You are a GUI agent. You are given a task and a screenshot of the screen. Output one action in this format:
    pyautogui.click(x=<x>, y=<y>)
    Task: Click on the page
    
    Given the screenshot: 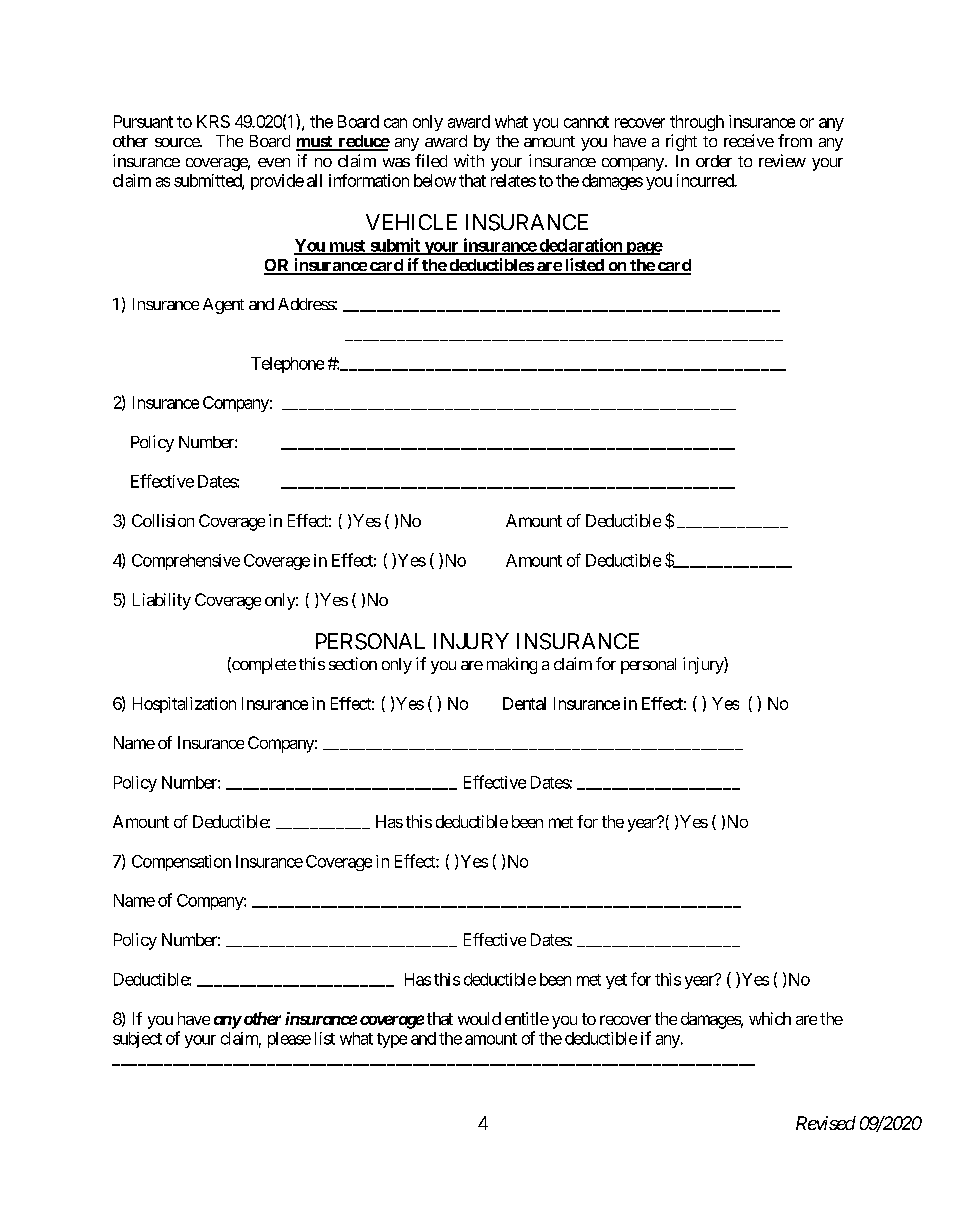 What is the action you would take?
    pyautogui.click(x=643, y=248)
